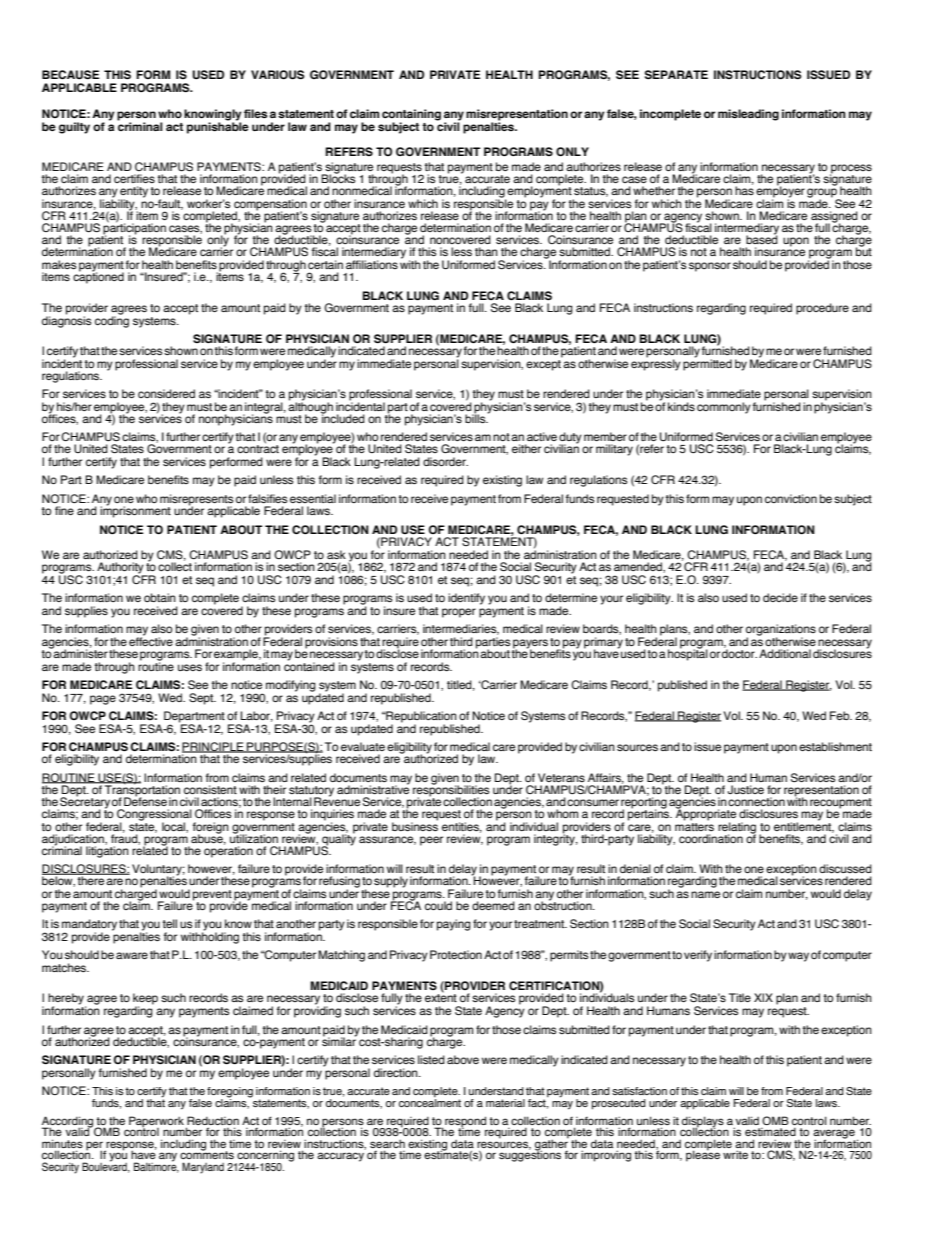 The image size is (952, 1233). I want to click on containing, so click(411, 116).
